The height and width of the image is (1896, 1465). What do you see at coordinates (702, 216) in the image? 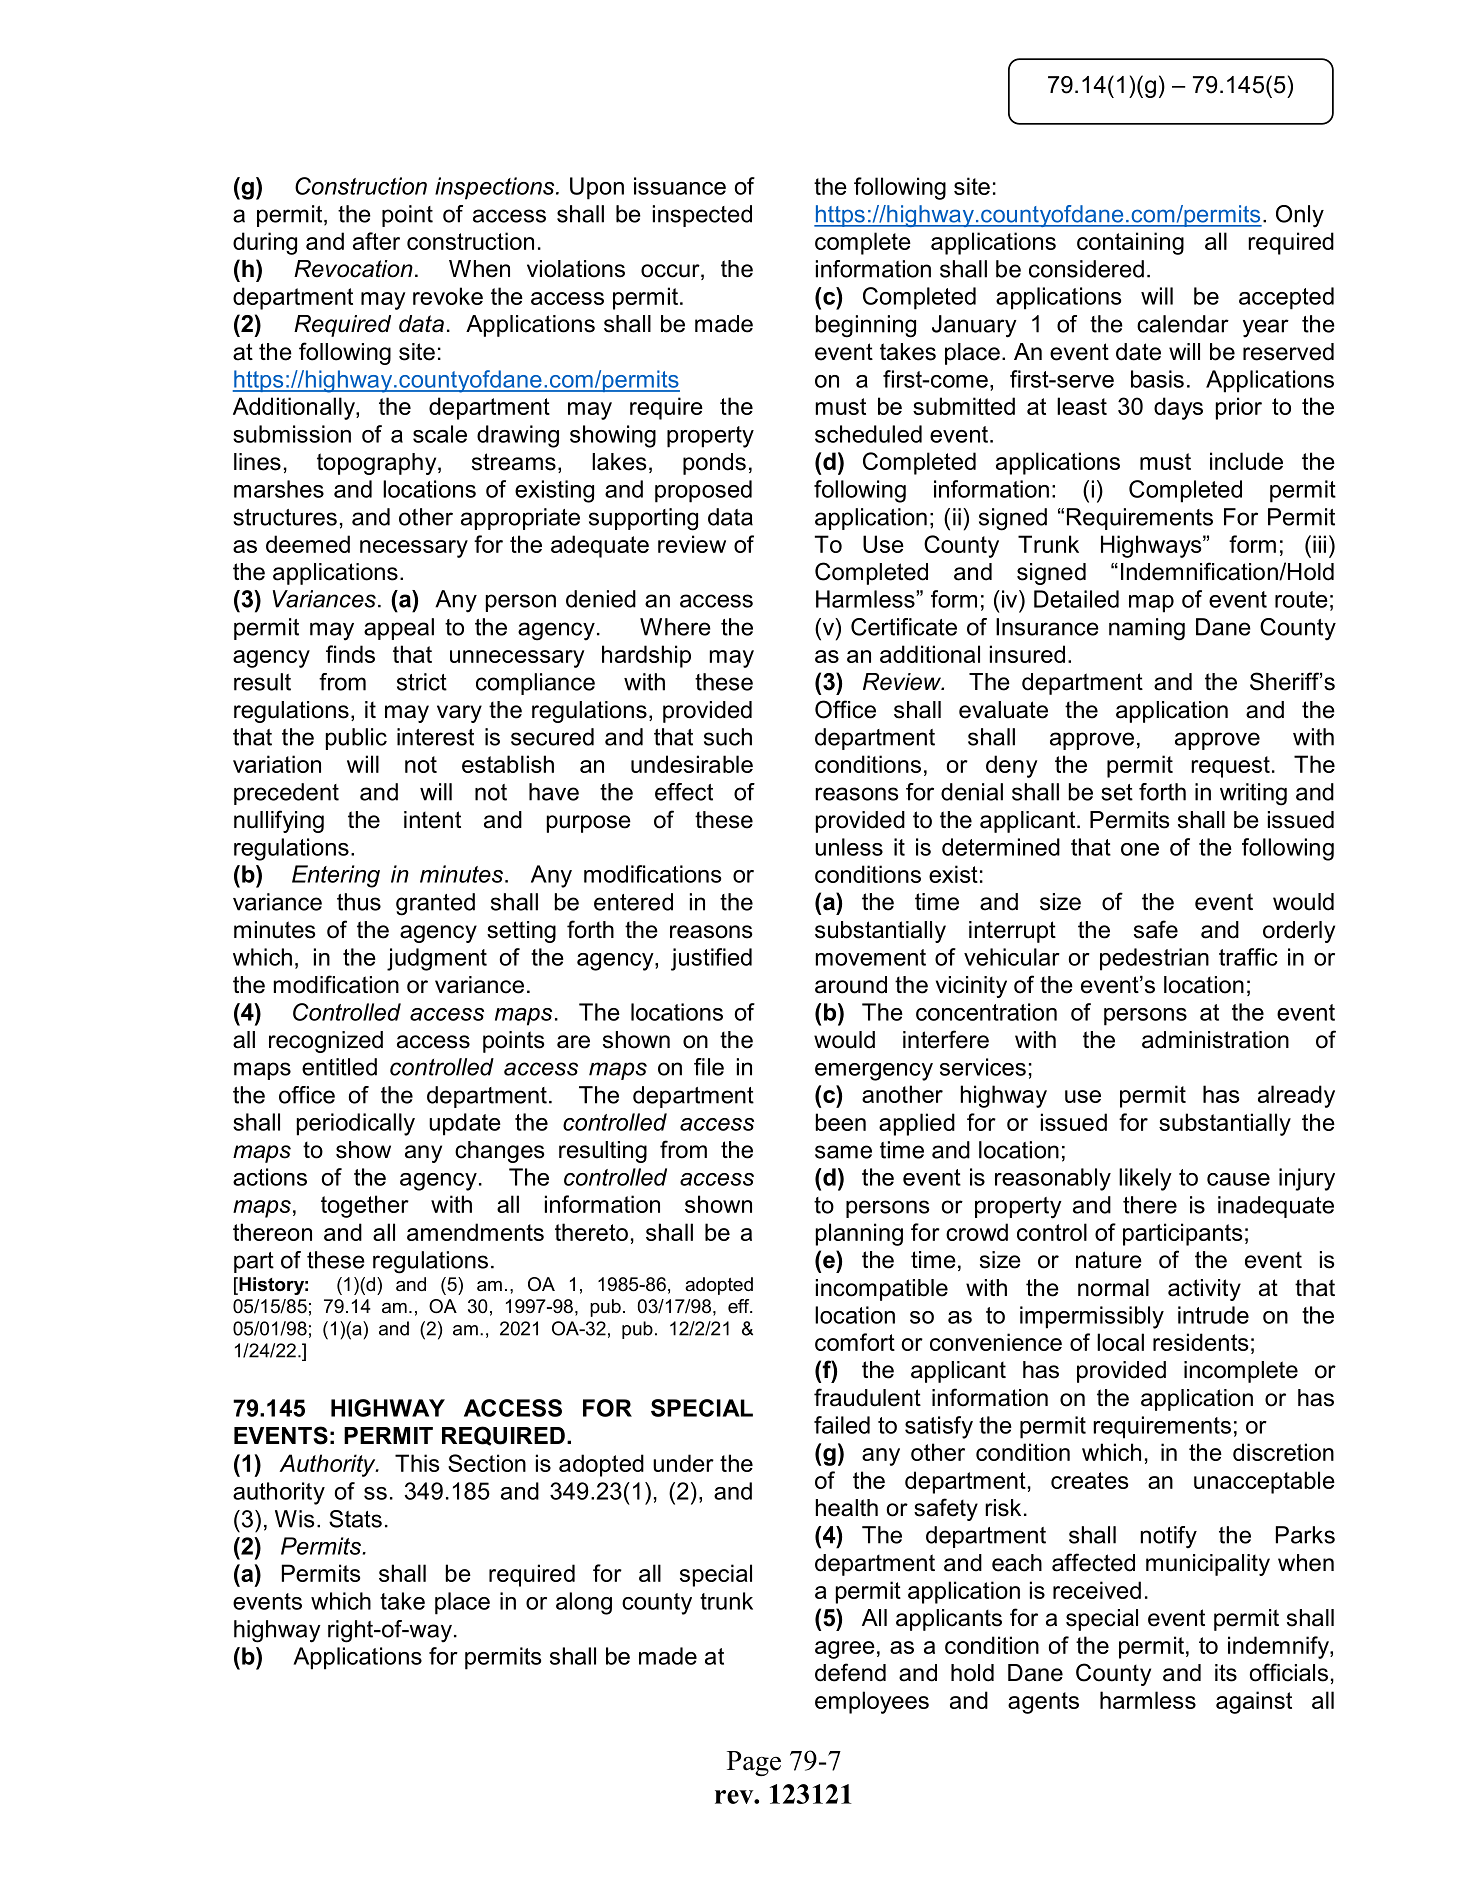
I see `inspected` at bounding box center [702, 216].
